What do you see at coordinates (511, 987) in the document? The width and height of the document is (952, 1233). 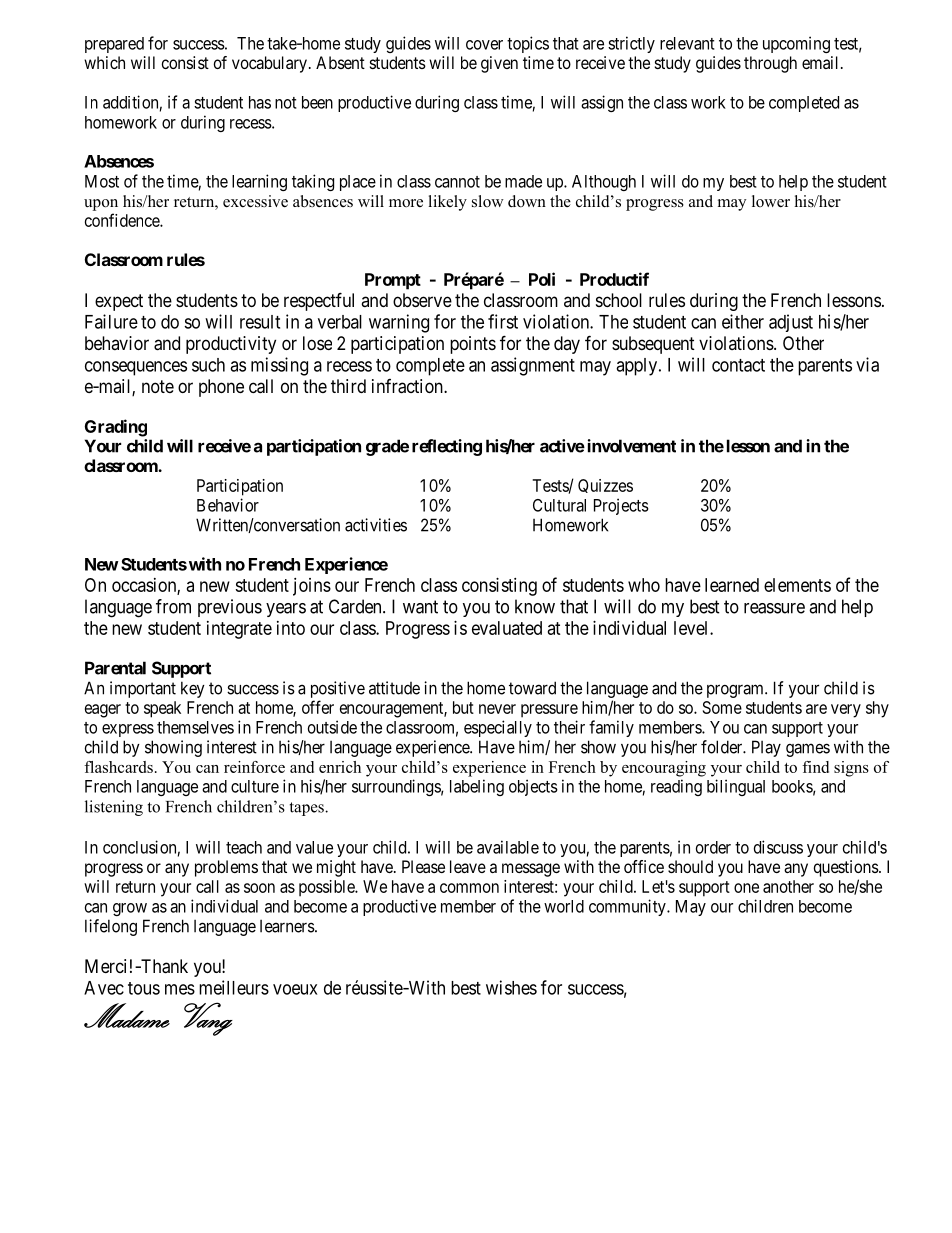 I see `wishes` at bounding box center [511, 987].
